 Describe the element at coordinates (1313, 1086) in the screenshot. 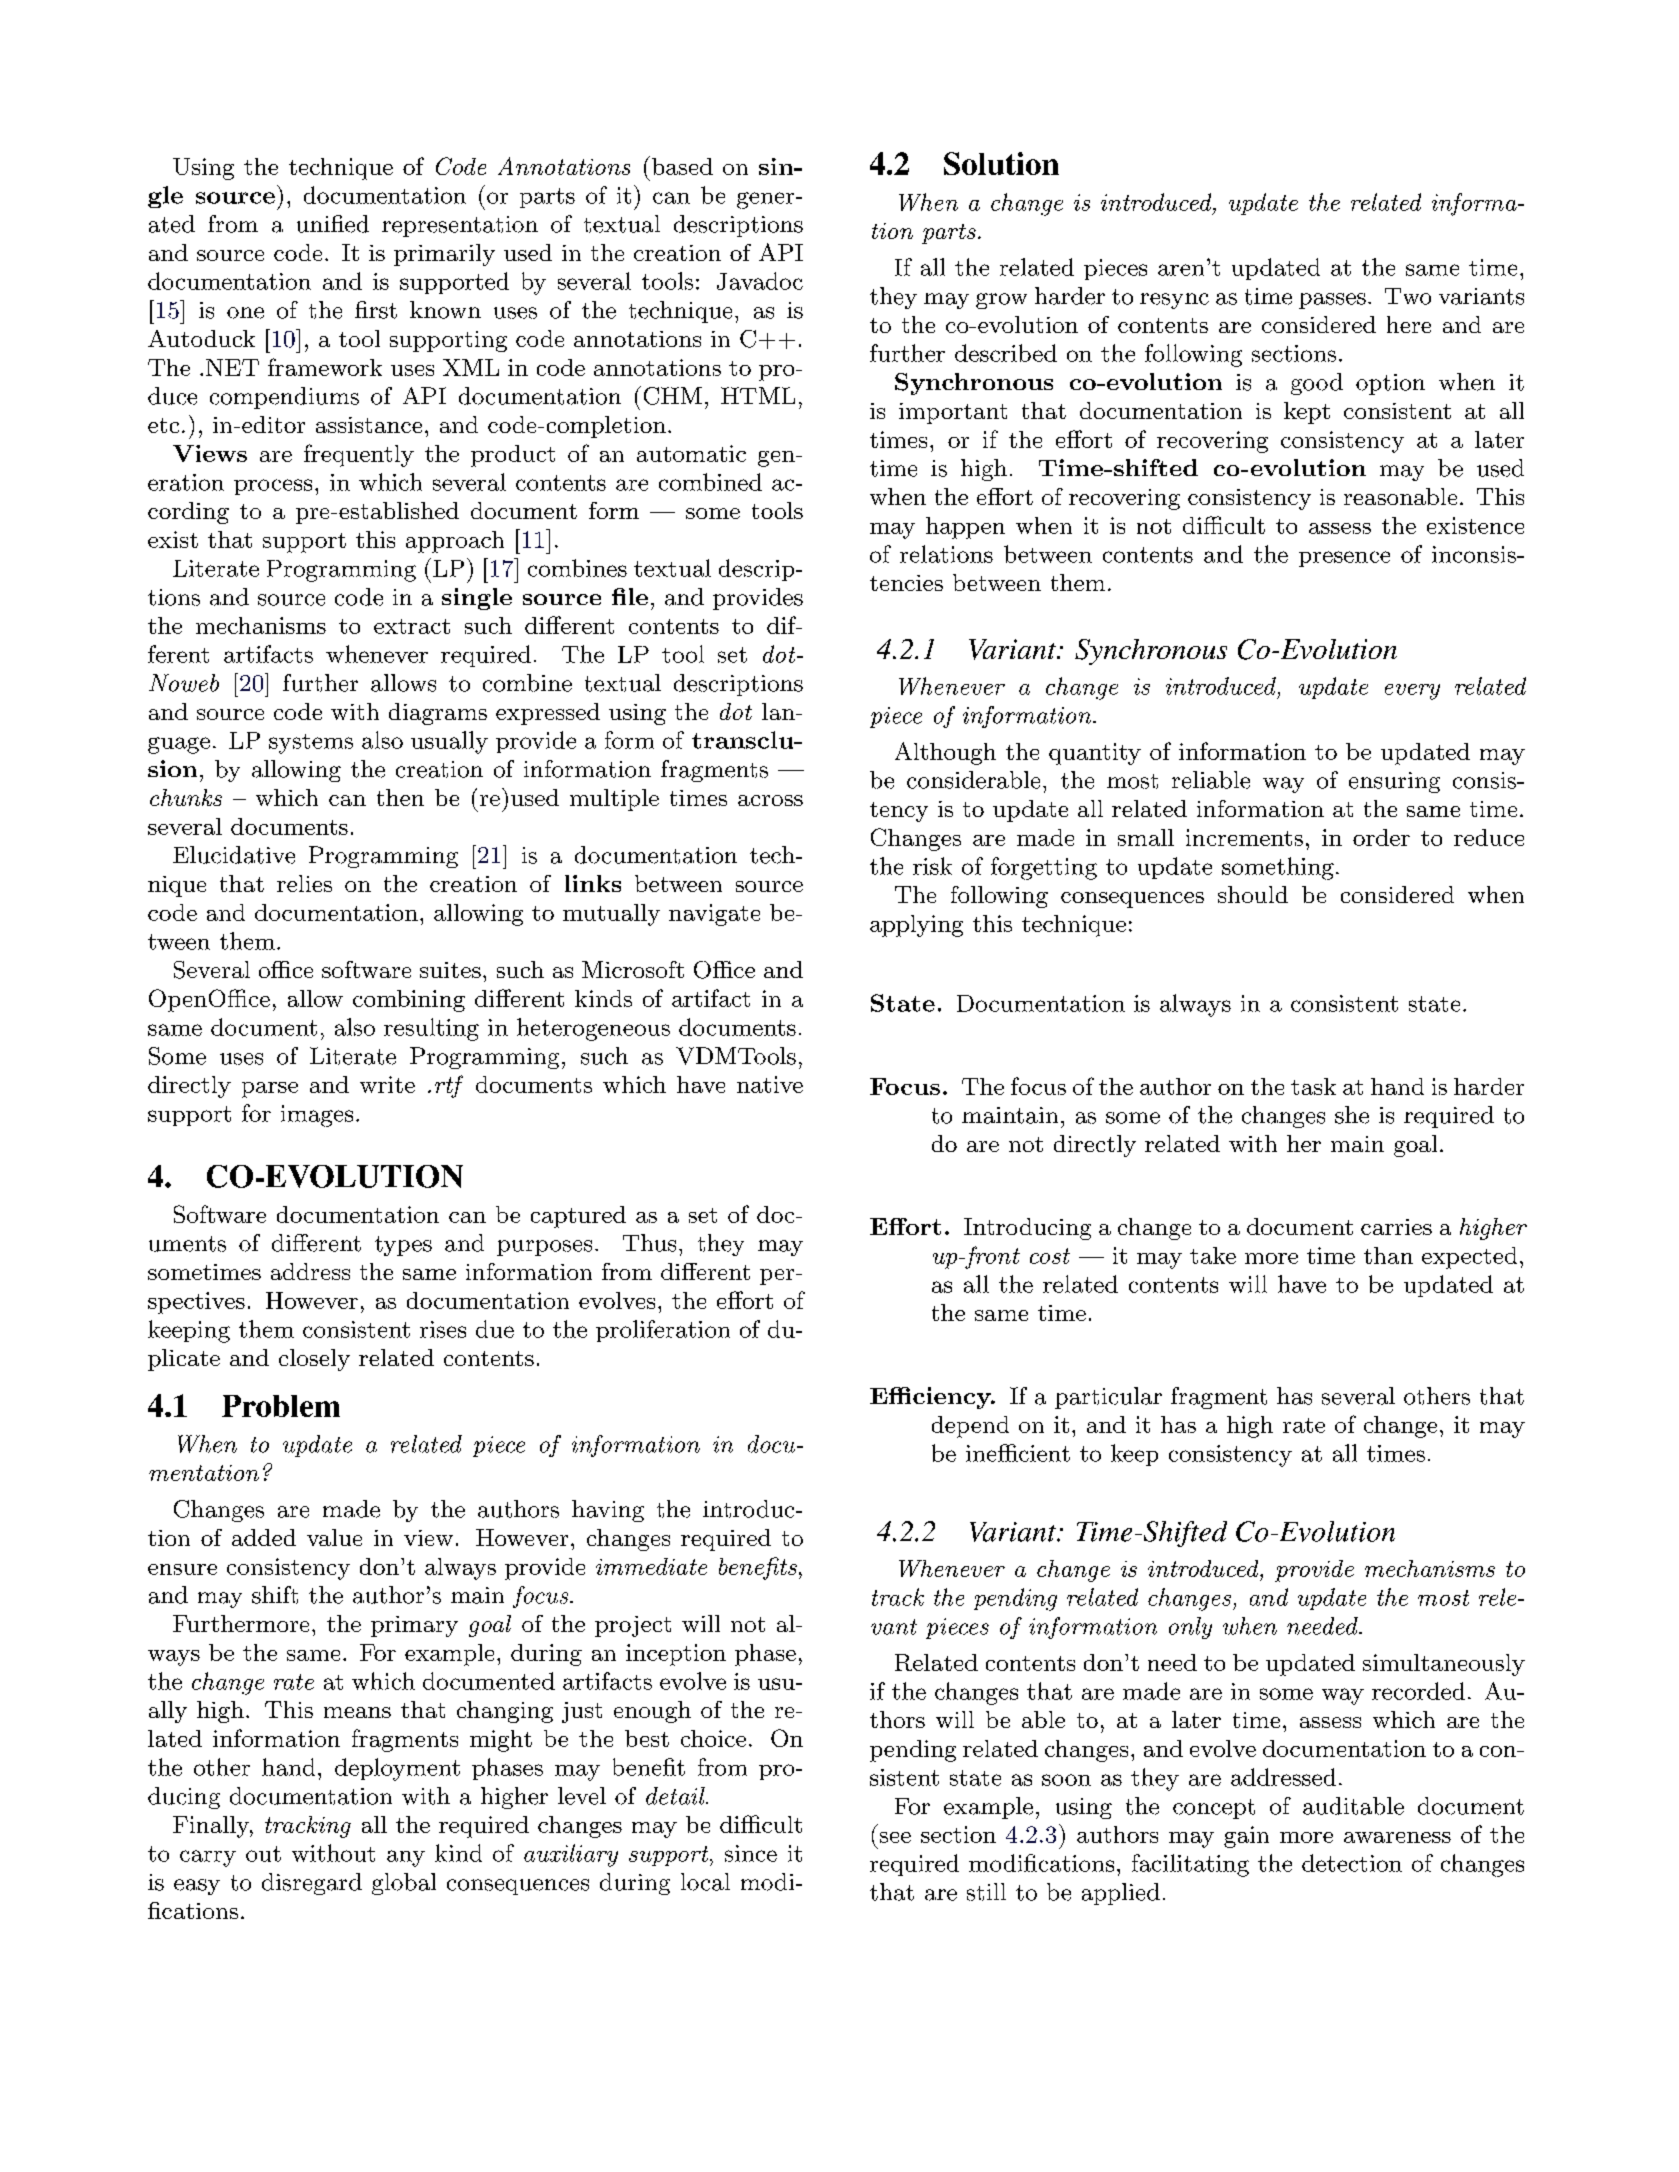

I see `task` at that location.
